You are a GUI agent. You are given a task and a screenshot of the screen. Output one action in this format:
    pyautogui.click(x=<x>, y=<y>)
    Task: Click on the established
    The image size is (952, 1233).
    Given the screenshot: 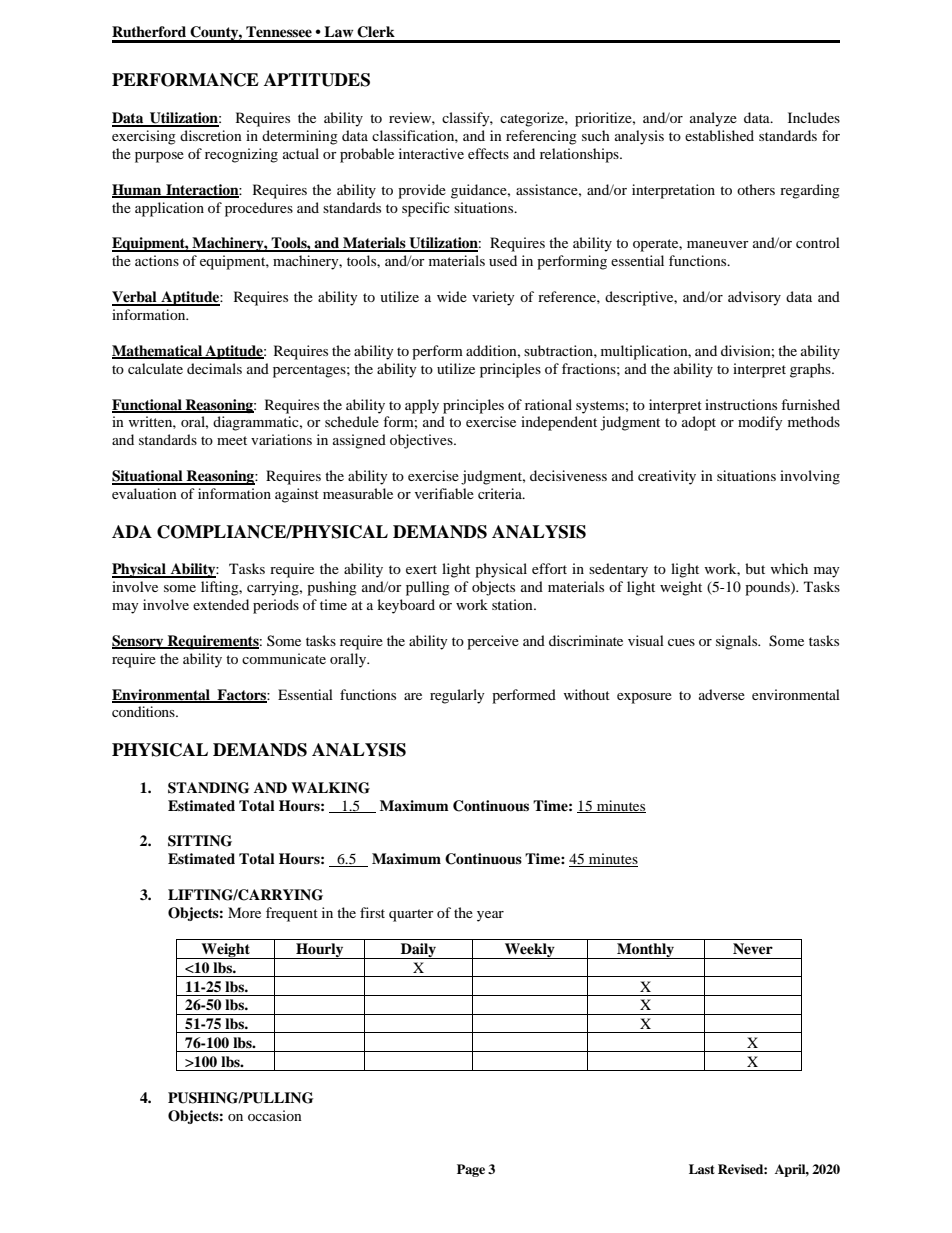 What is the action you would take?
    pyautogui.click(x=719, y=135)
